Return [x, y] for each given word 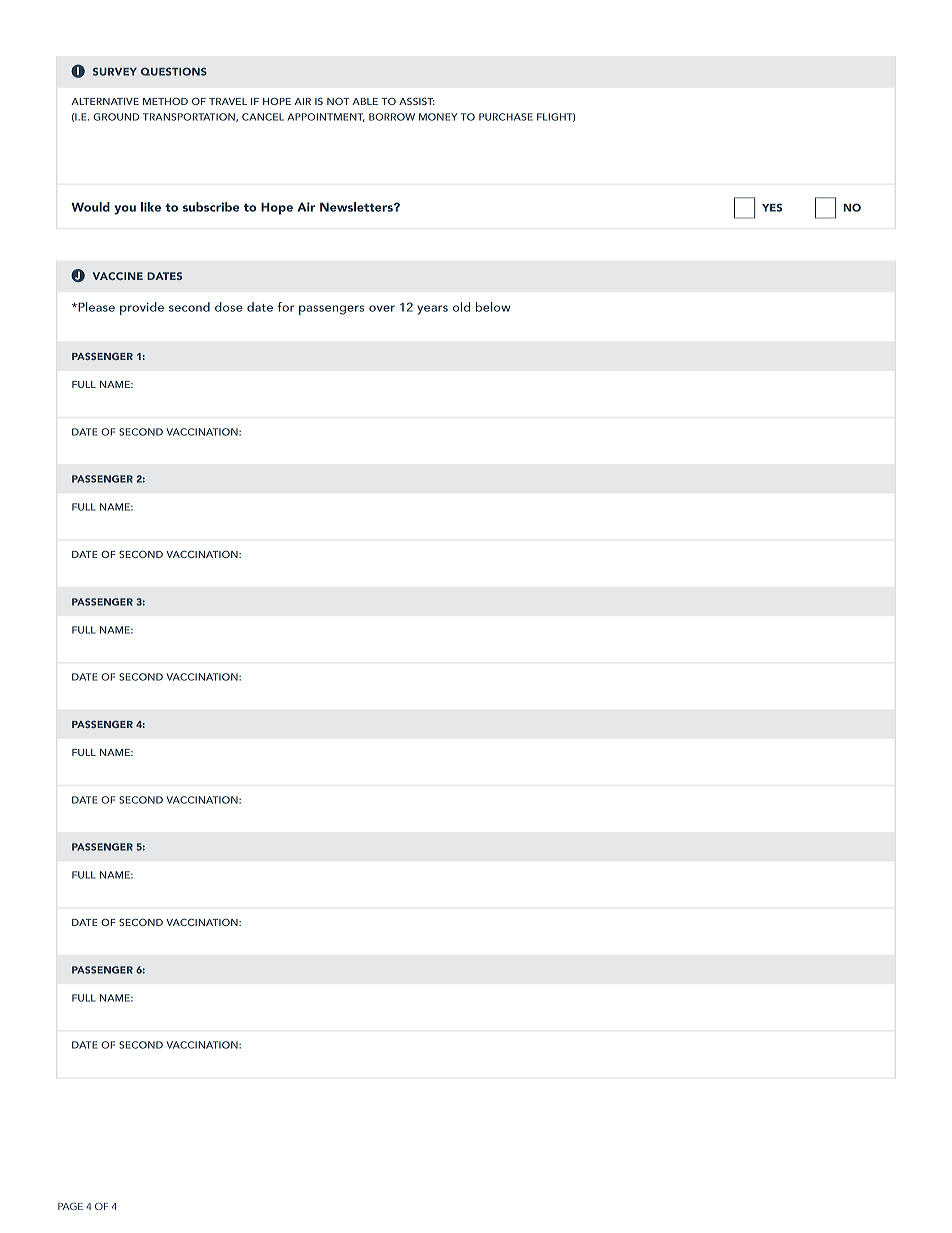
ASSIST [417, 101]
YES [772, 207]
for [285, 307]
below [493, 307]
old [461, 307]
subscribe [211, 207]
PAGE [70, 1206]
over [382, 308]
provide [142, 308]
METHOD [165, 101]
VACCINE [118, 276]
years [432, 310]
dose [229, 307]
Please [95, 307]
